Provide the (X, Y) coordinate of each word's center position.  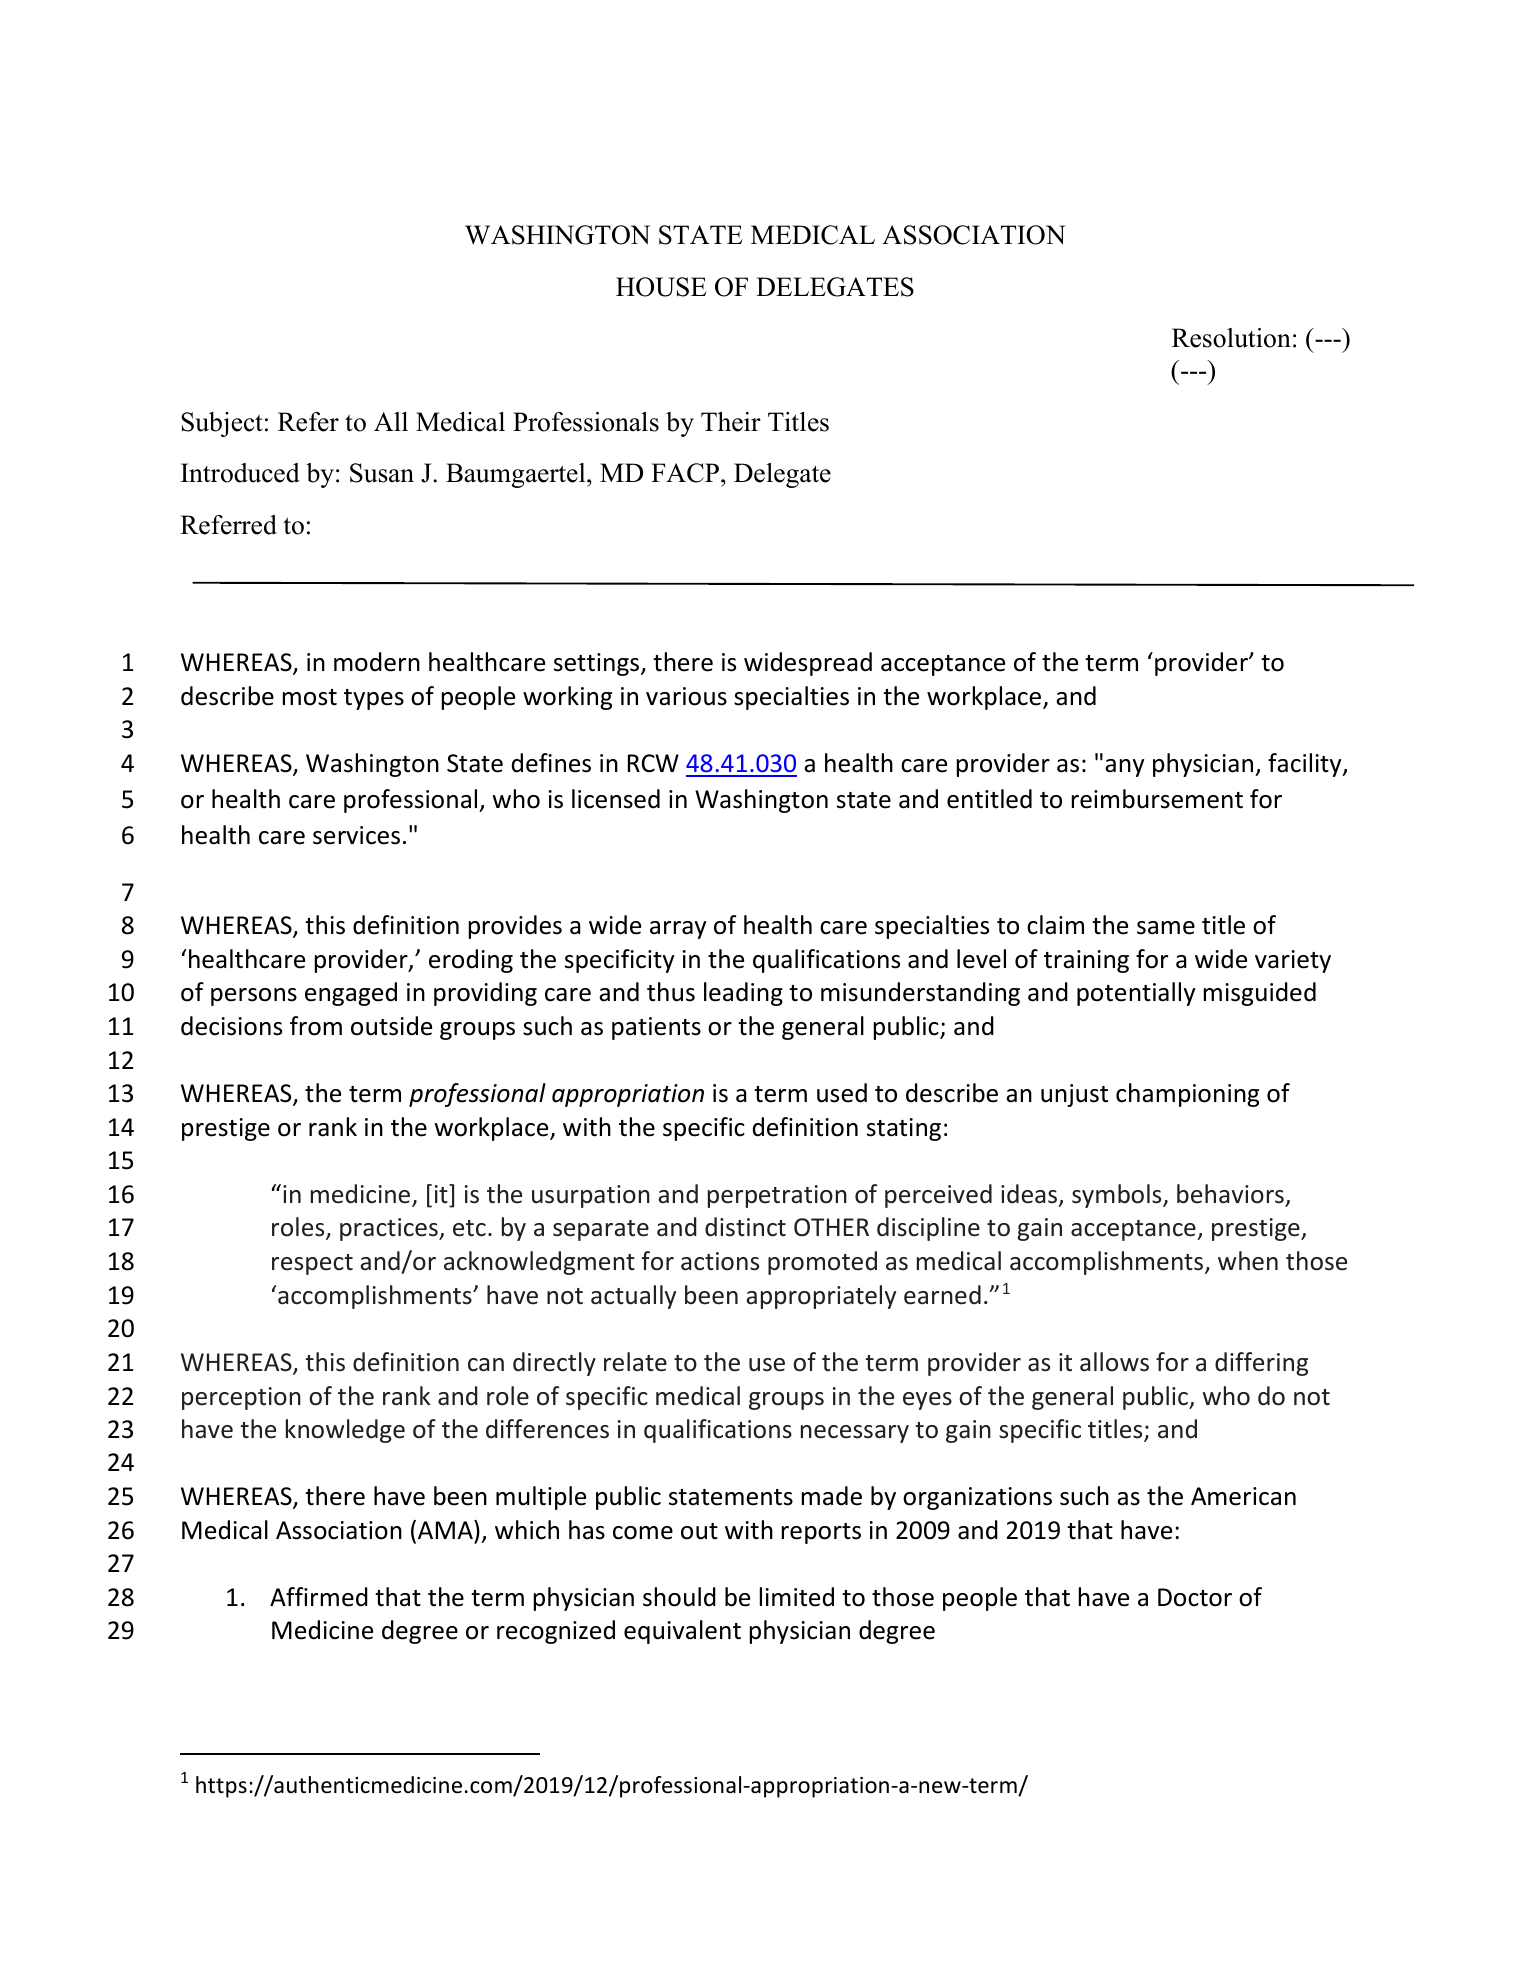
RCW (653, 763)
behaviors (1230, 1194)
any (1124, 768)
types (374, 699)
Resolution (1231, 338)
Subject (222, 424)
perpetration (777, 1196)
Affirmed (319, 1597)
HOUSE (661, 287)
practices (390, 1229)
